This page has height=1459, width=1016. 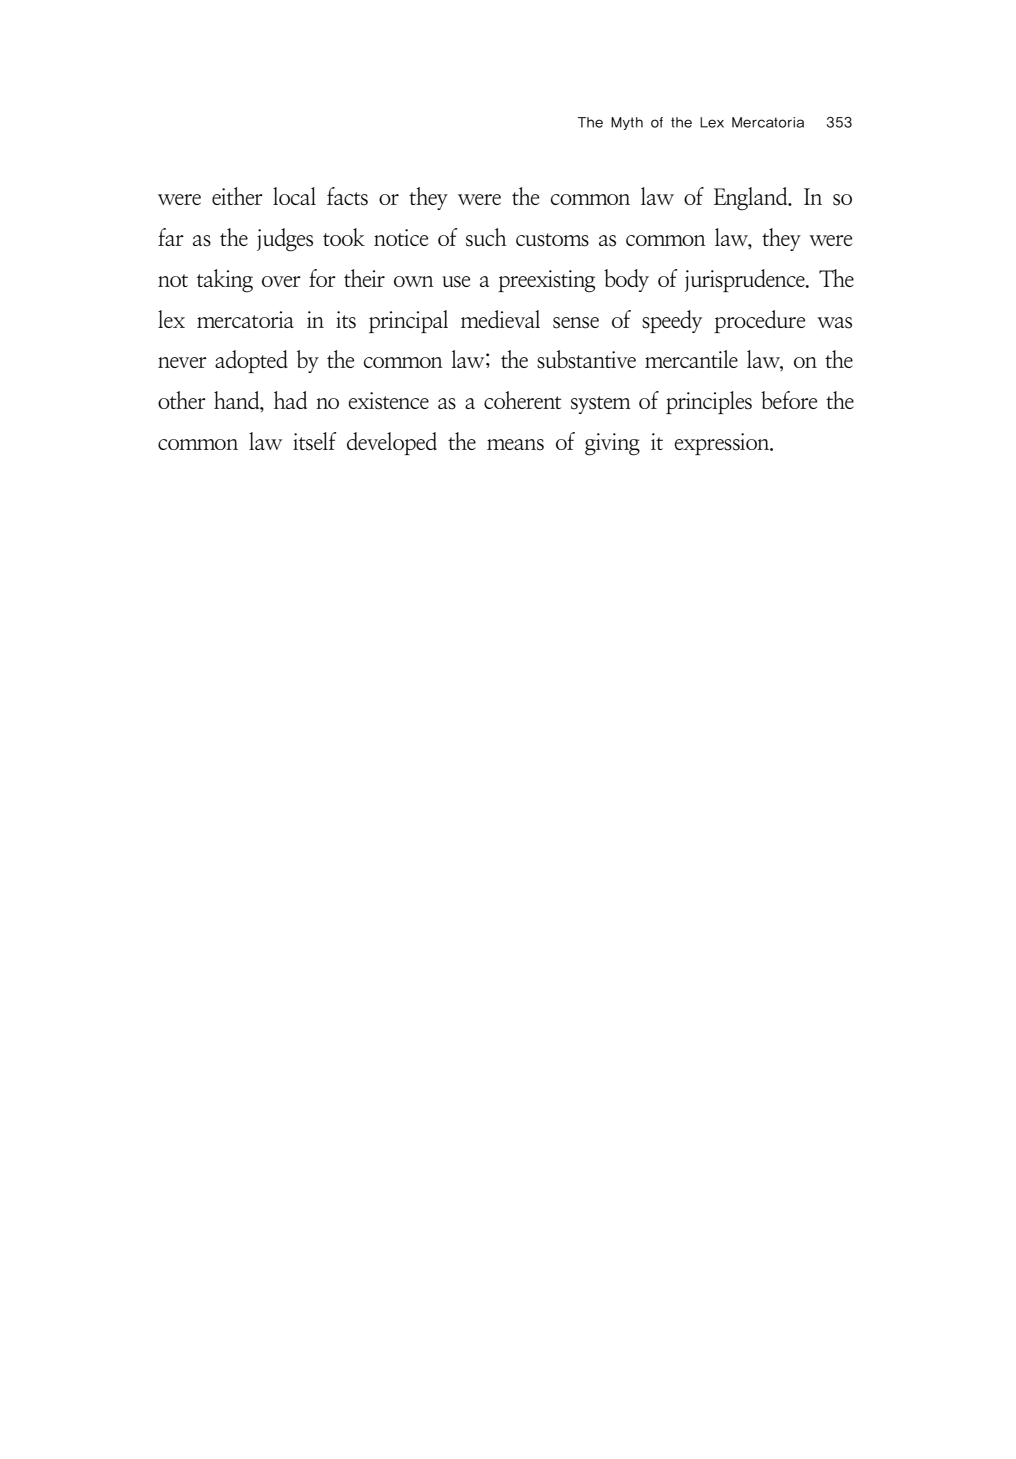 What do you see at coordinates (586, 359) in the page?
I see `substantive` at bounding box center [586, 359].
